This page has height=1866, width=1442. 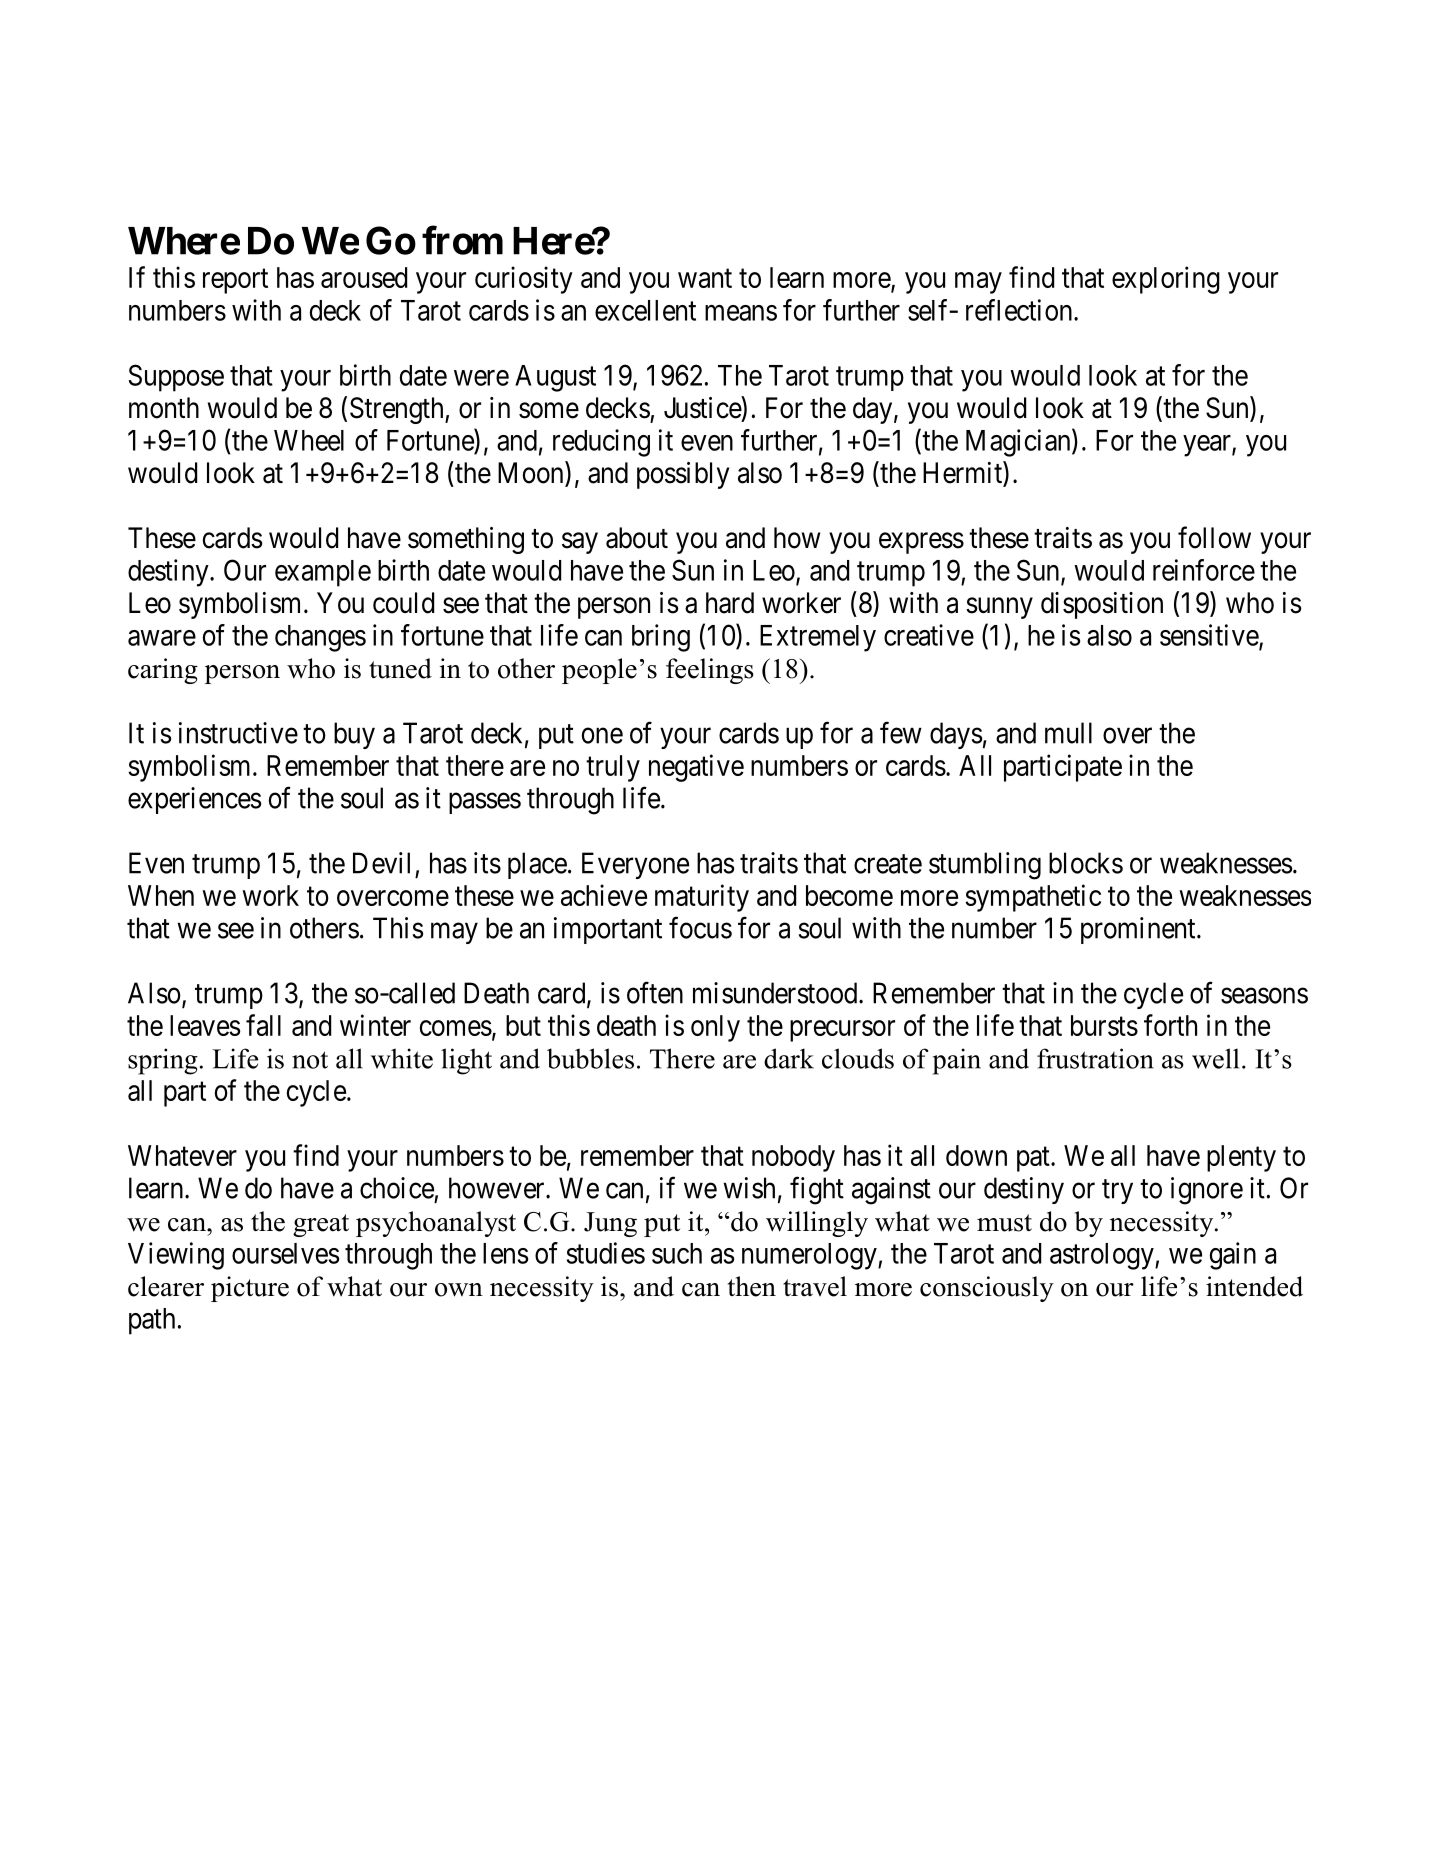 I want to click on about, so click(x=637, y=538).
